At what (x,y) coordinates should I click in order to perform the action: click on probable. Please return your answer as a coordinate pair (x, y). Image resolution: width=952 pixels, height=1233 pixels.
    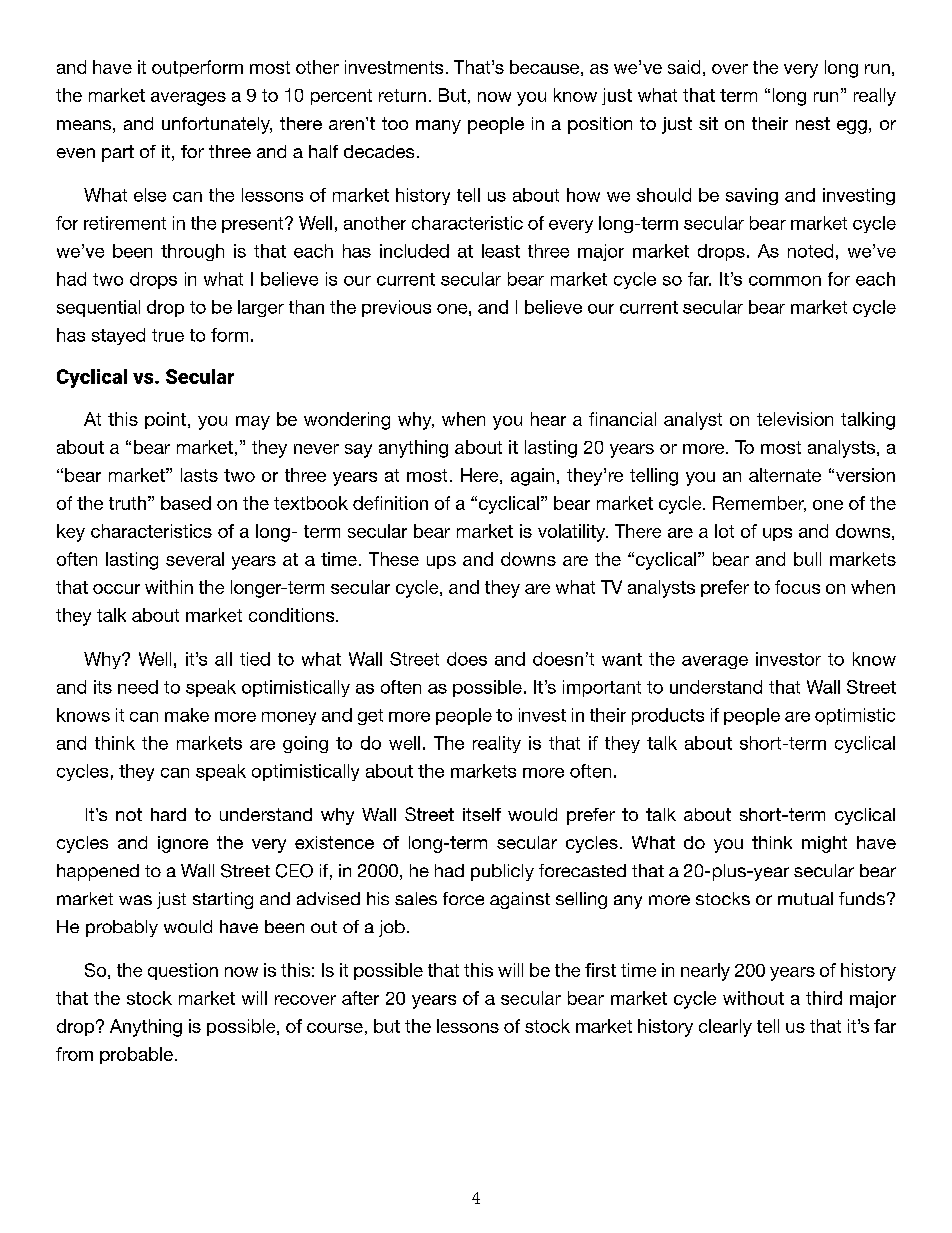
    Looking at the image, I should click on (136, 1055).
